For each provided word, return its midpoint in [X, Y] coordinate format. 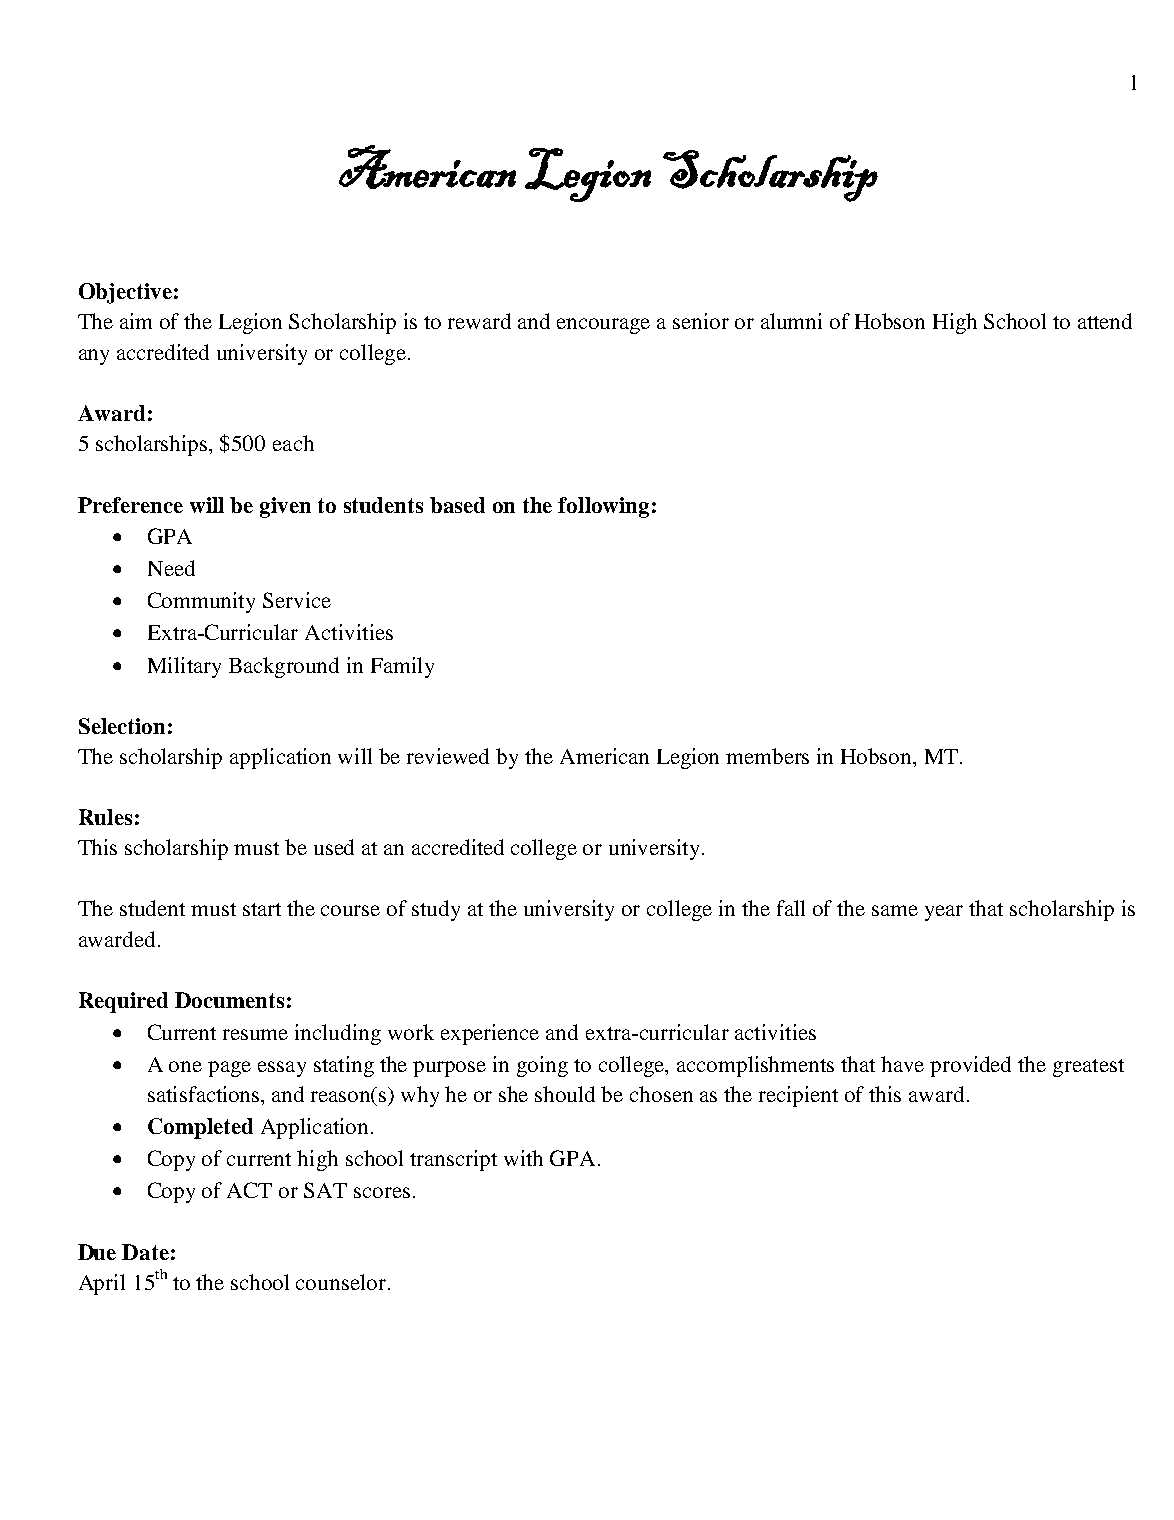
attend [1105, 321]
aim [136, 321]
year [944, 913]
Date [145, 1252]
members [767, 756]
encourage [603, 326]
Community [201, 602]
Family [402, 667]
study [436, 910]
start [262, 909]
